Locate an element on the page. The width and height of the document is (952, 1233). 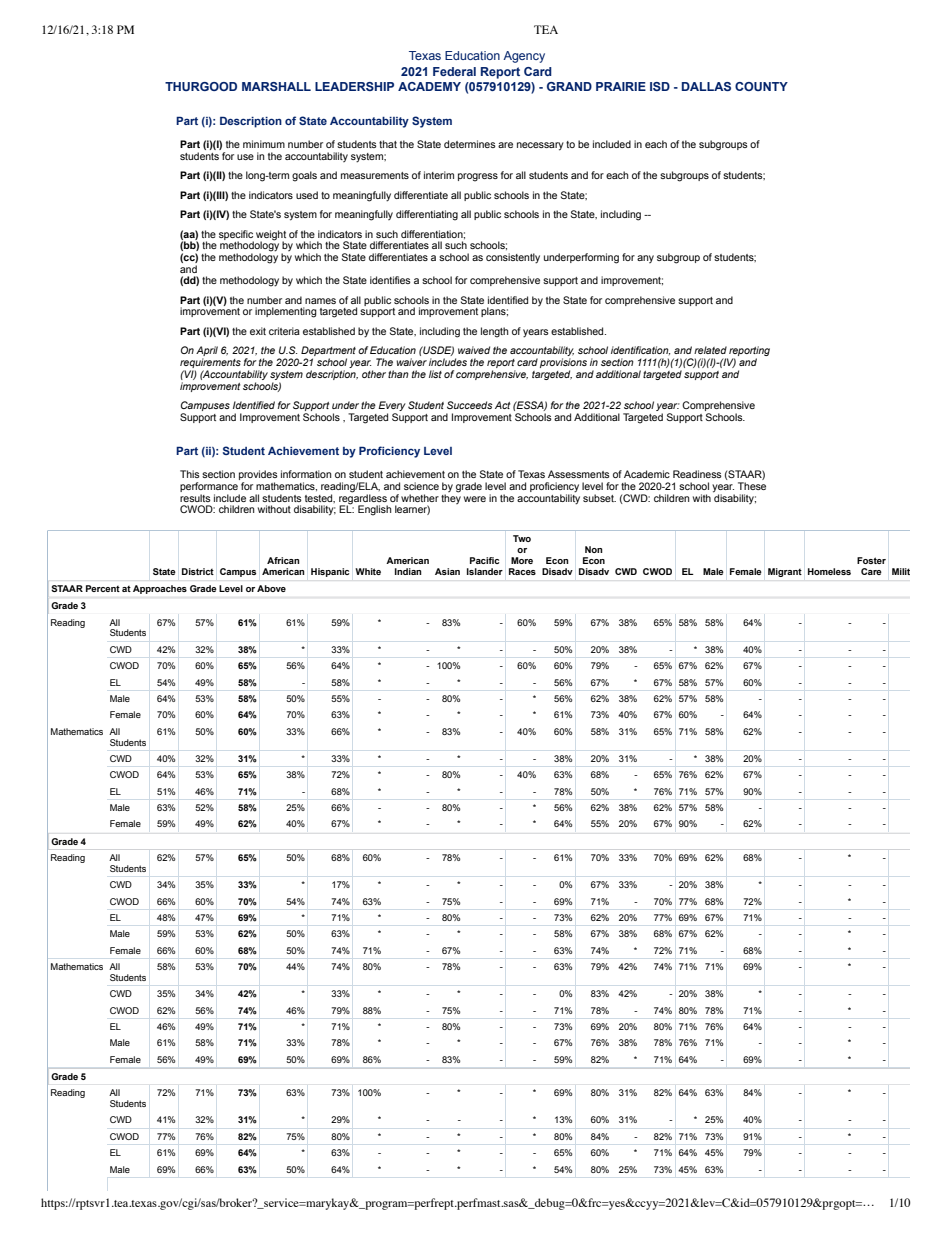
Islander is located at coordinates (485, 571).
